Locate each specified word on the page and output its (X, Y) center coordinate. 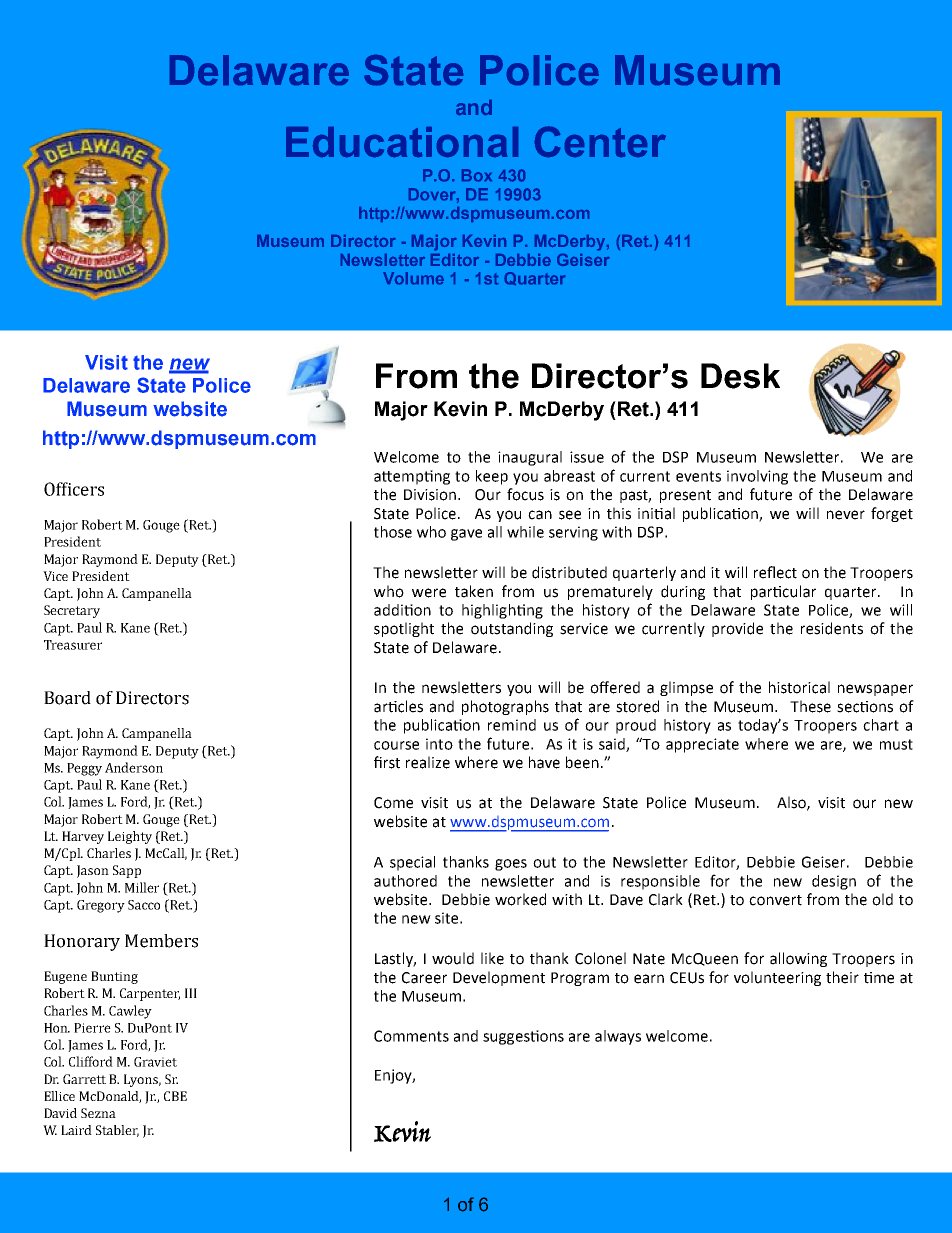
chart (881, 725)
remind (512, 725)
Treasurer (73, 645)
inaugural (530, 458)
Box (477, 175)
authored (405, 881)
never (846, 515)
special (412, 863)
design (834, 882)
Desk (740, 376)
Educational (402, 142)
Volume (413, 278)
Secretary (72, 611)
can (540, 515)
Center (600, 141)
